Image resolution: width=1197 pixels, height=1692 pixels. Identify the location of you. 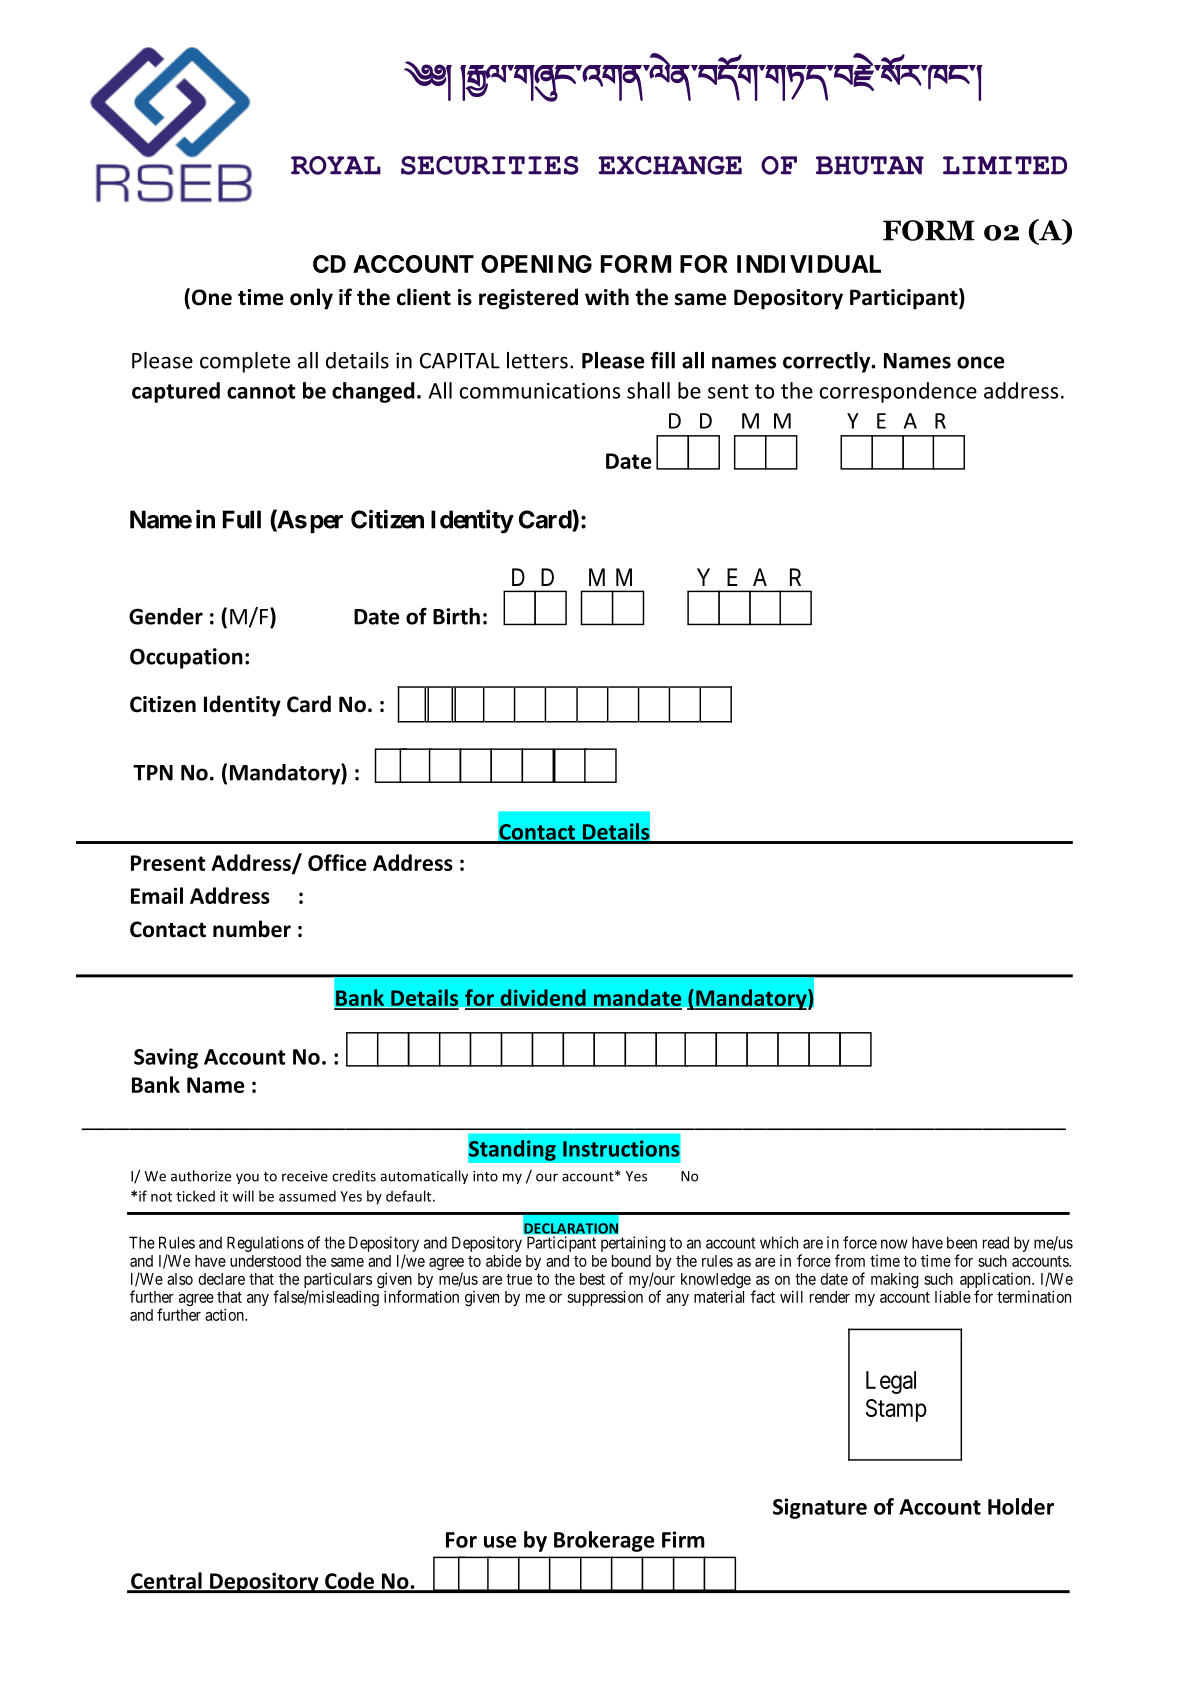
(247, 1178).
